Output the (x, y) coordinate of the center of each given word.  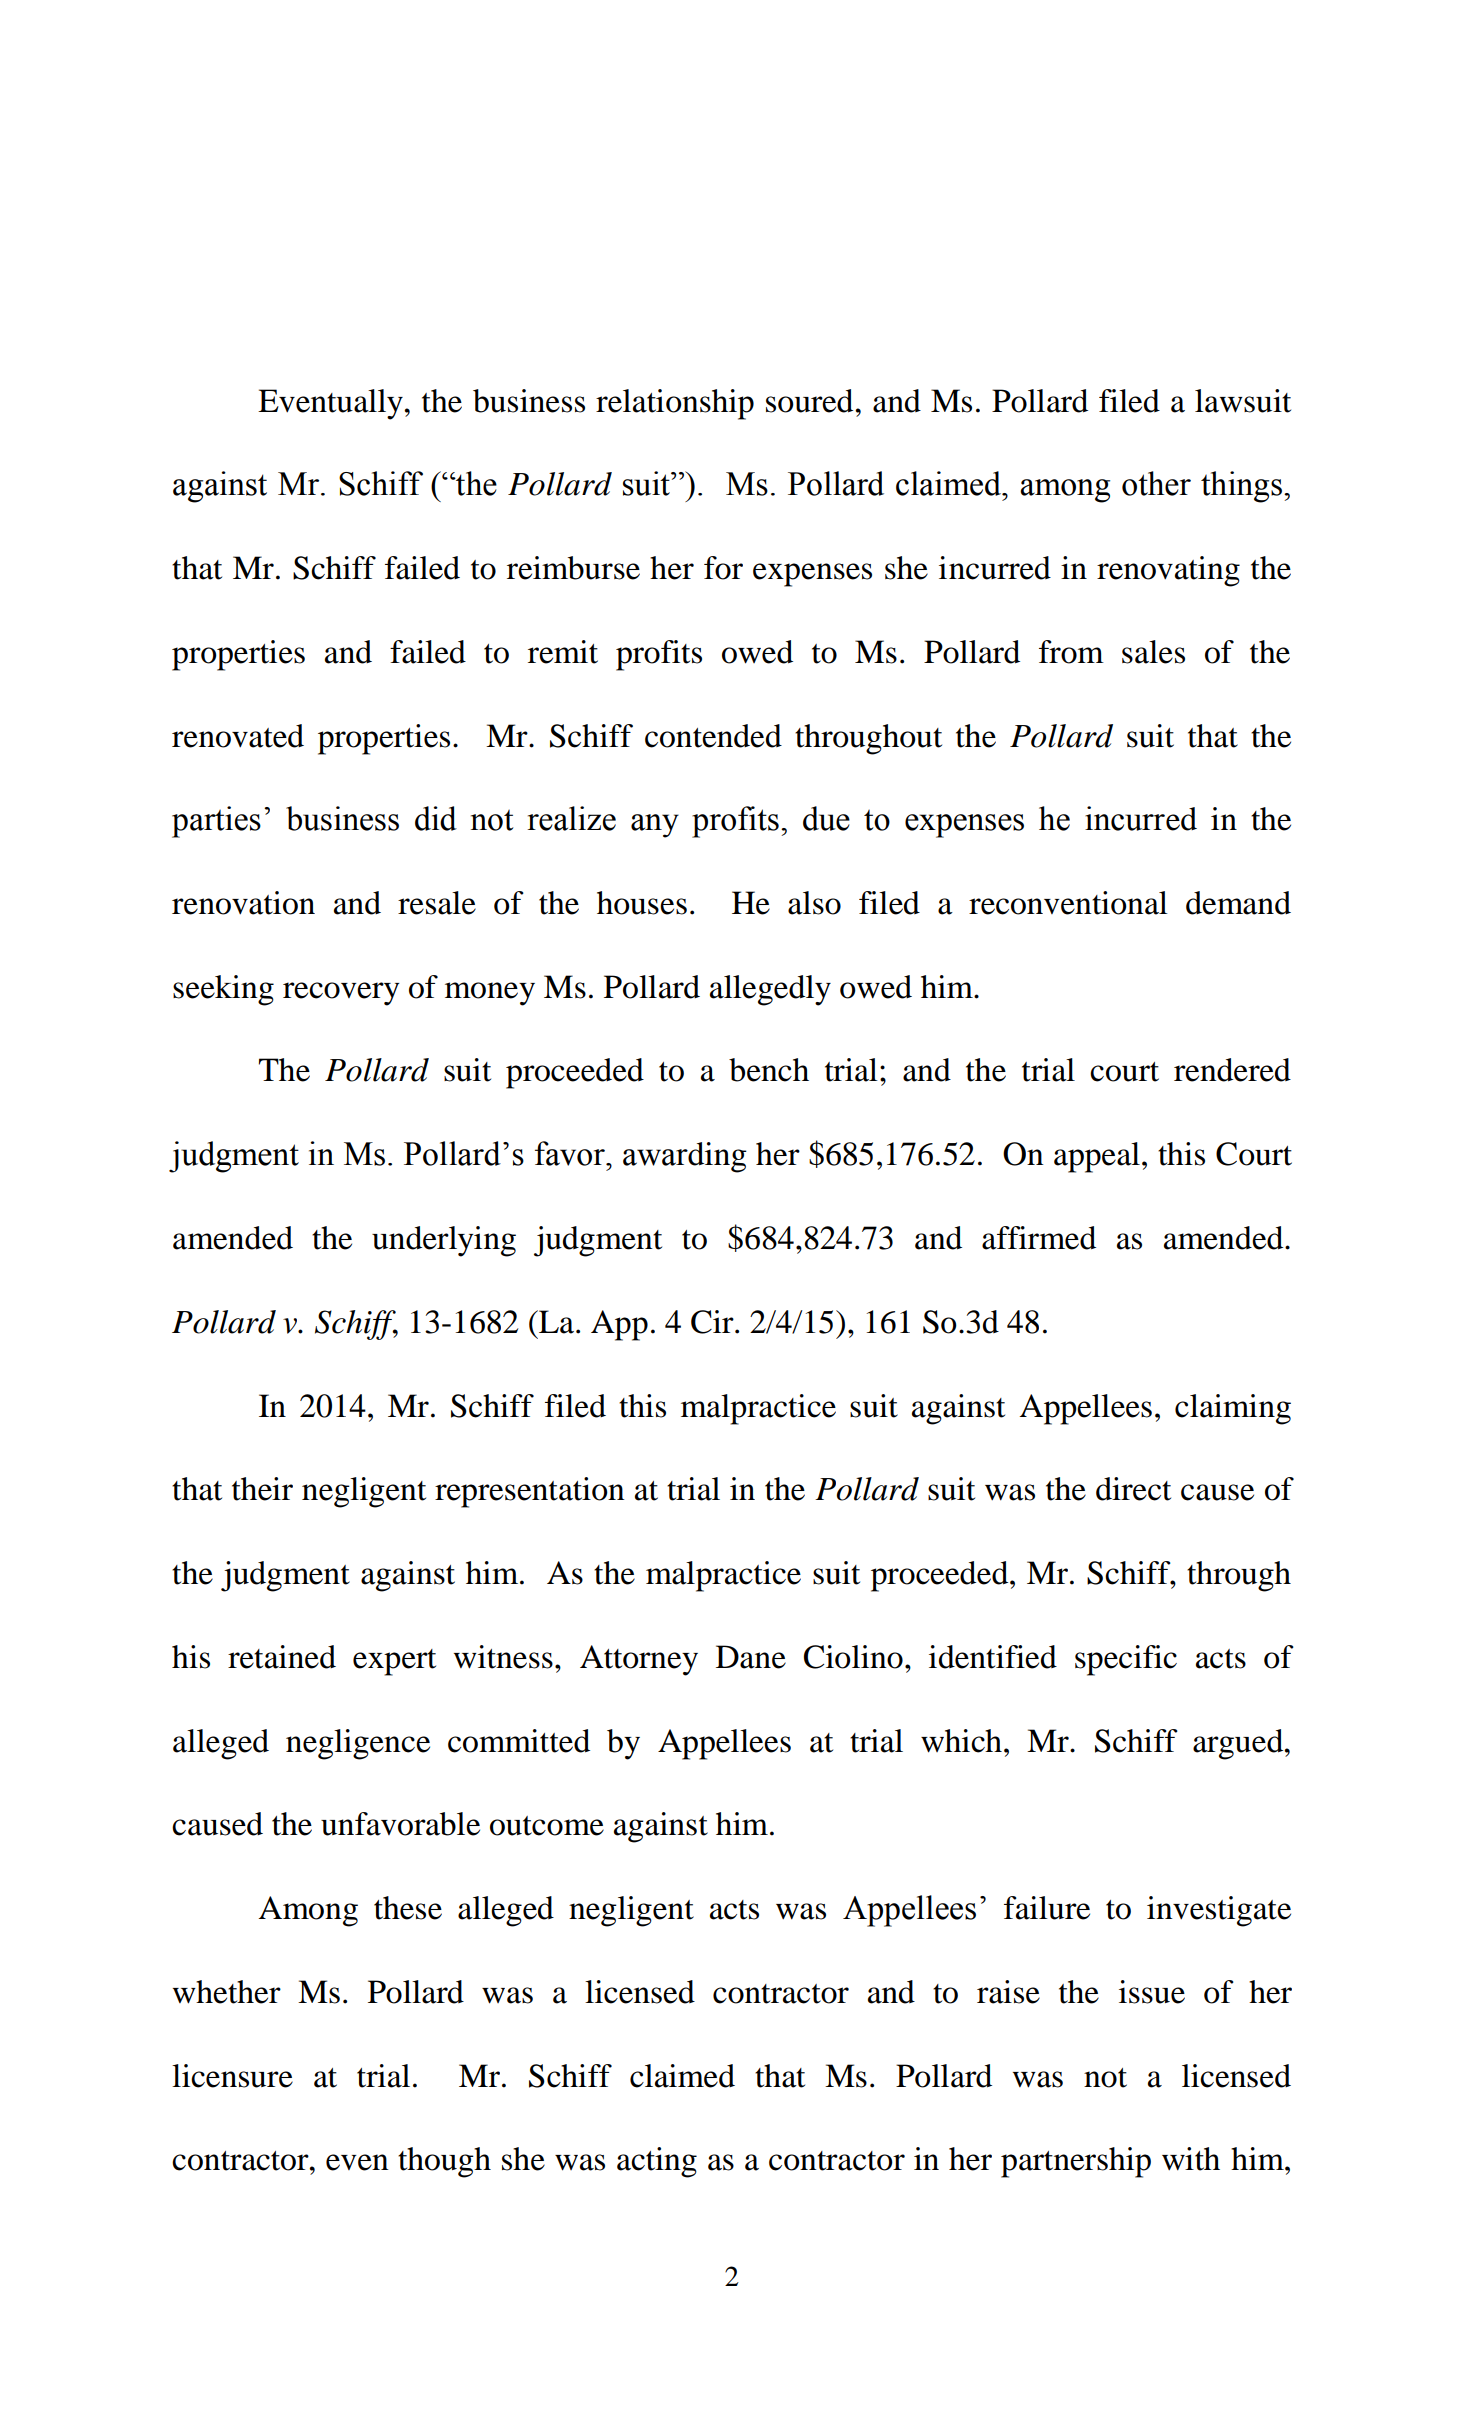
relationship (675, 404)
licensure (232, 2076)
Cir (713, 1322)
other (1156, 483)
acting (657, 2162)
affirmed (1039, 1238)
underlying (444, 1241)
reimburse (573, 568)
